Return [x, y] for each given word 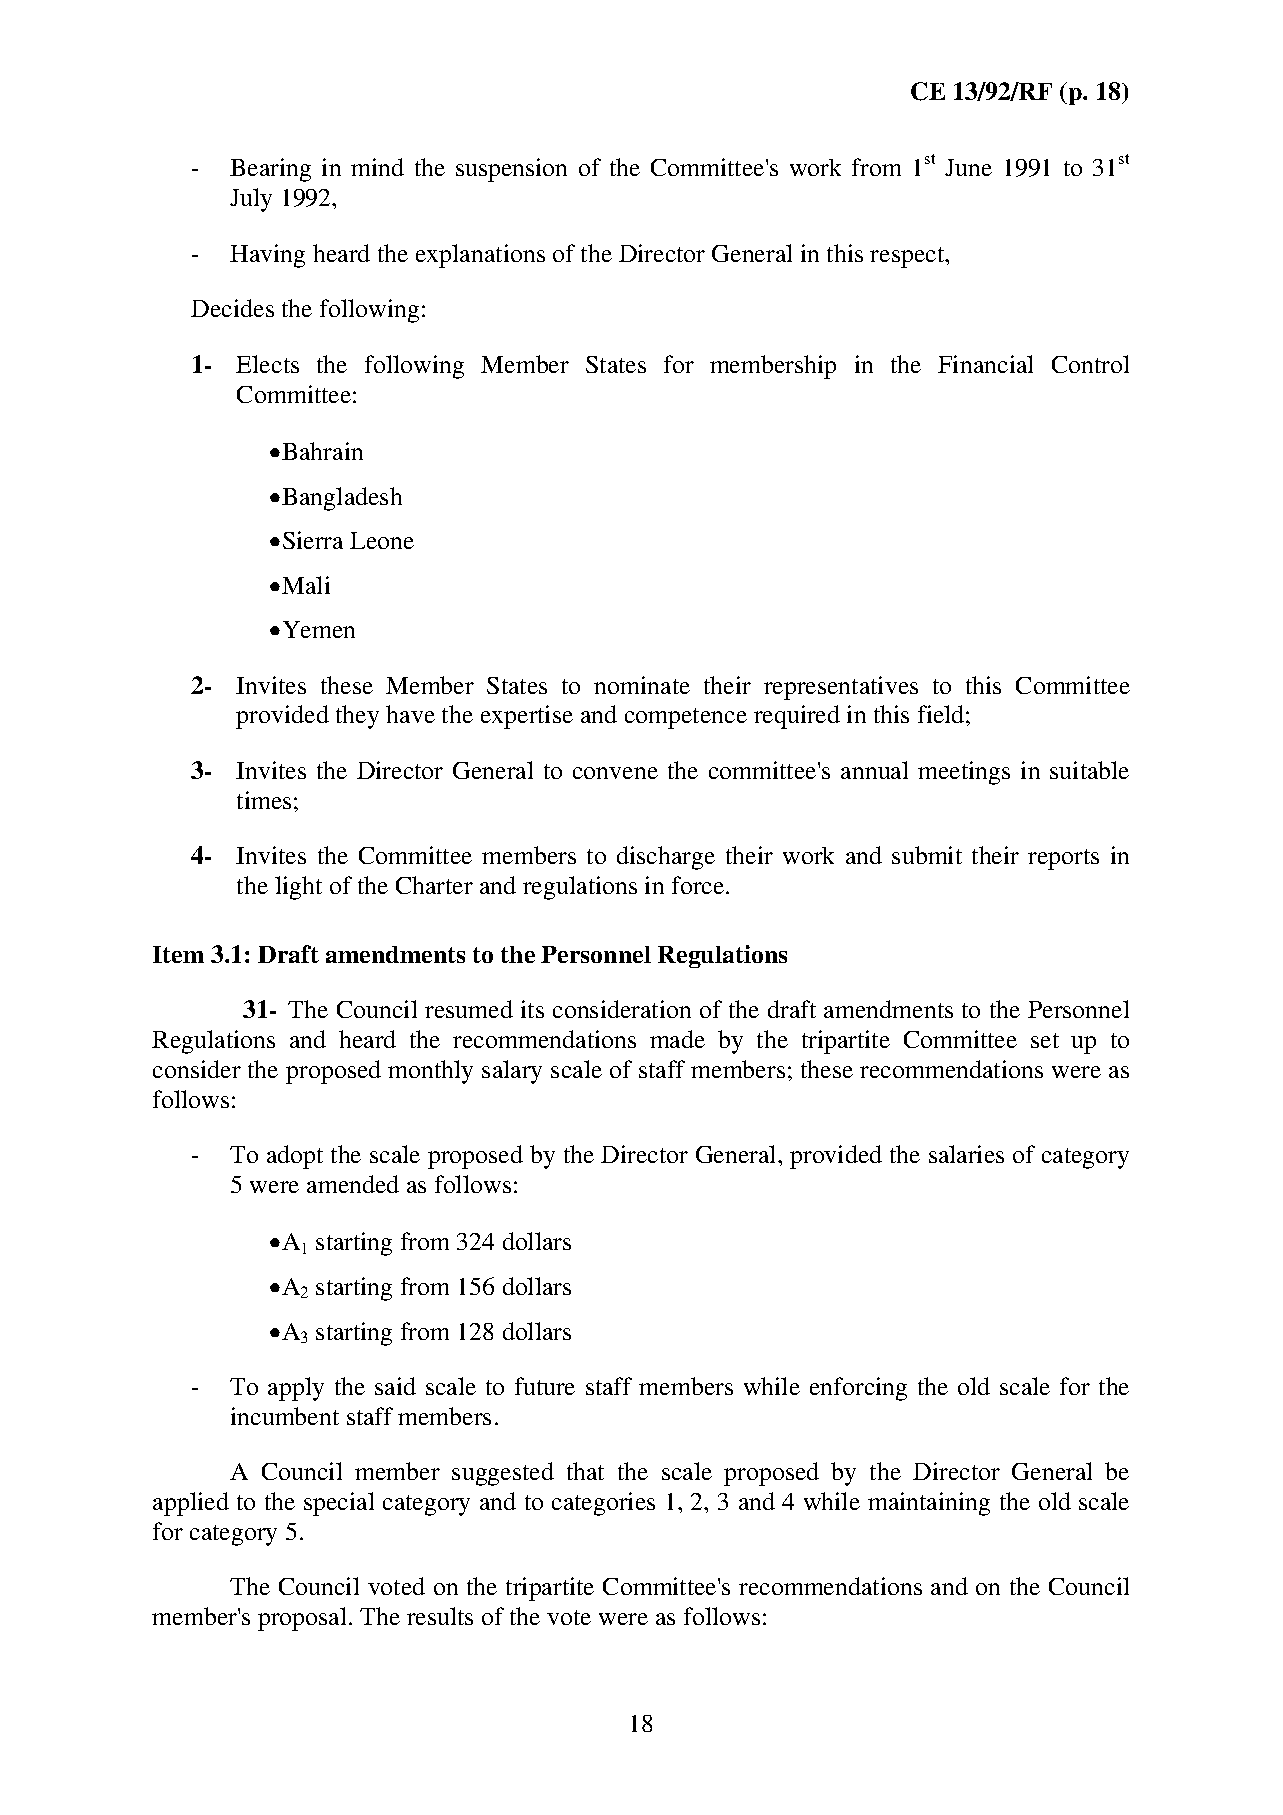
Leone [382, 540]
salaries [966, 1154]
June [968, 167]
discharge [666, 858]
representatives [841, 688]
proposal [302, 1619]
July [251, 200]
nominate [642, 685]
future [545, 1386]
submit [927, 855]
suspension [511, 170]
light [298, 888]
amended [353, 1184]
